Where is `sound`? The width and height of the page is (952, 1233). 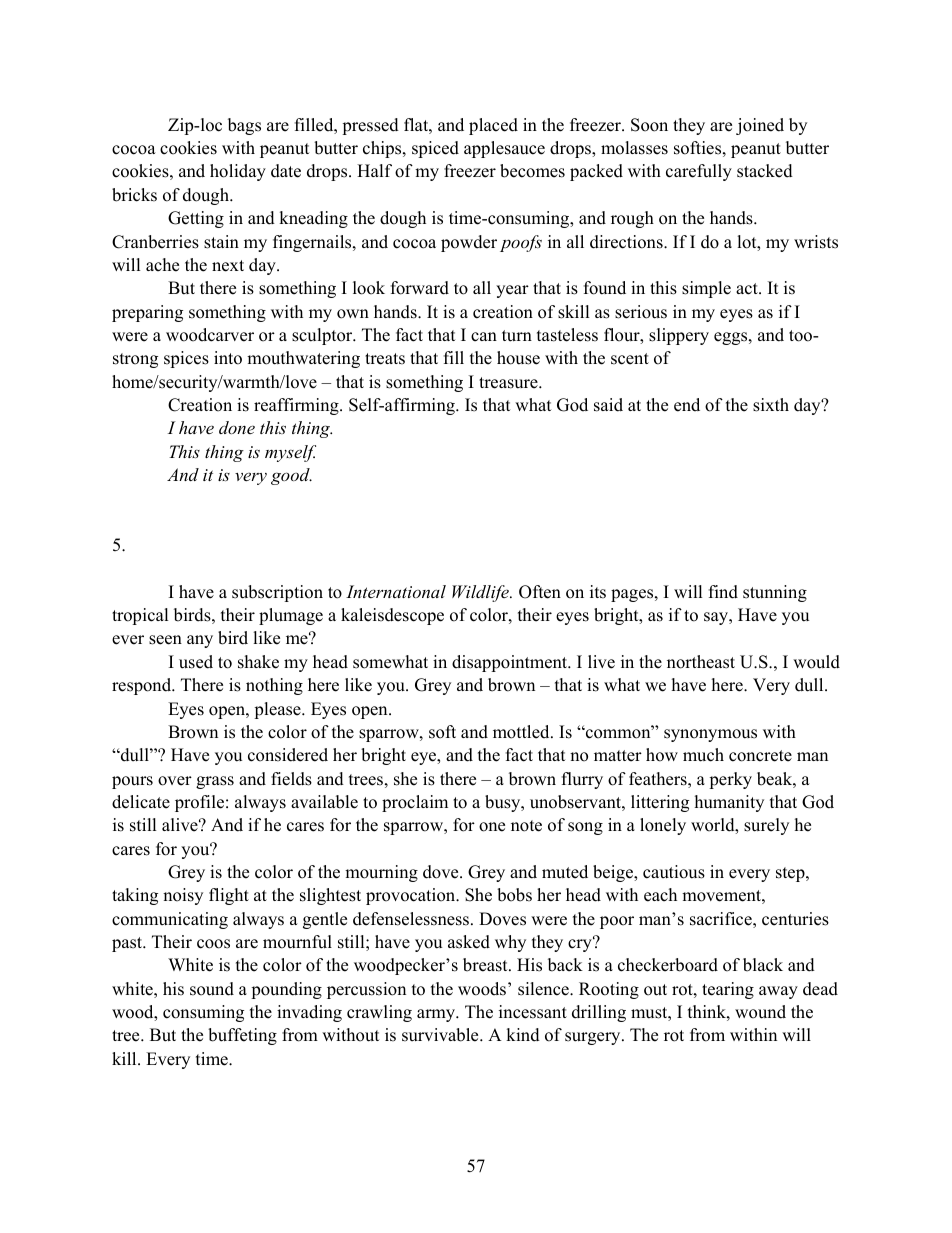
sound is located at coordinates (212, 989).
